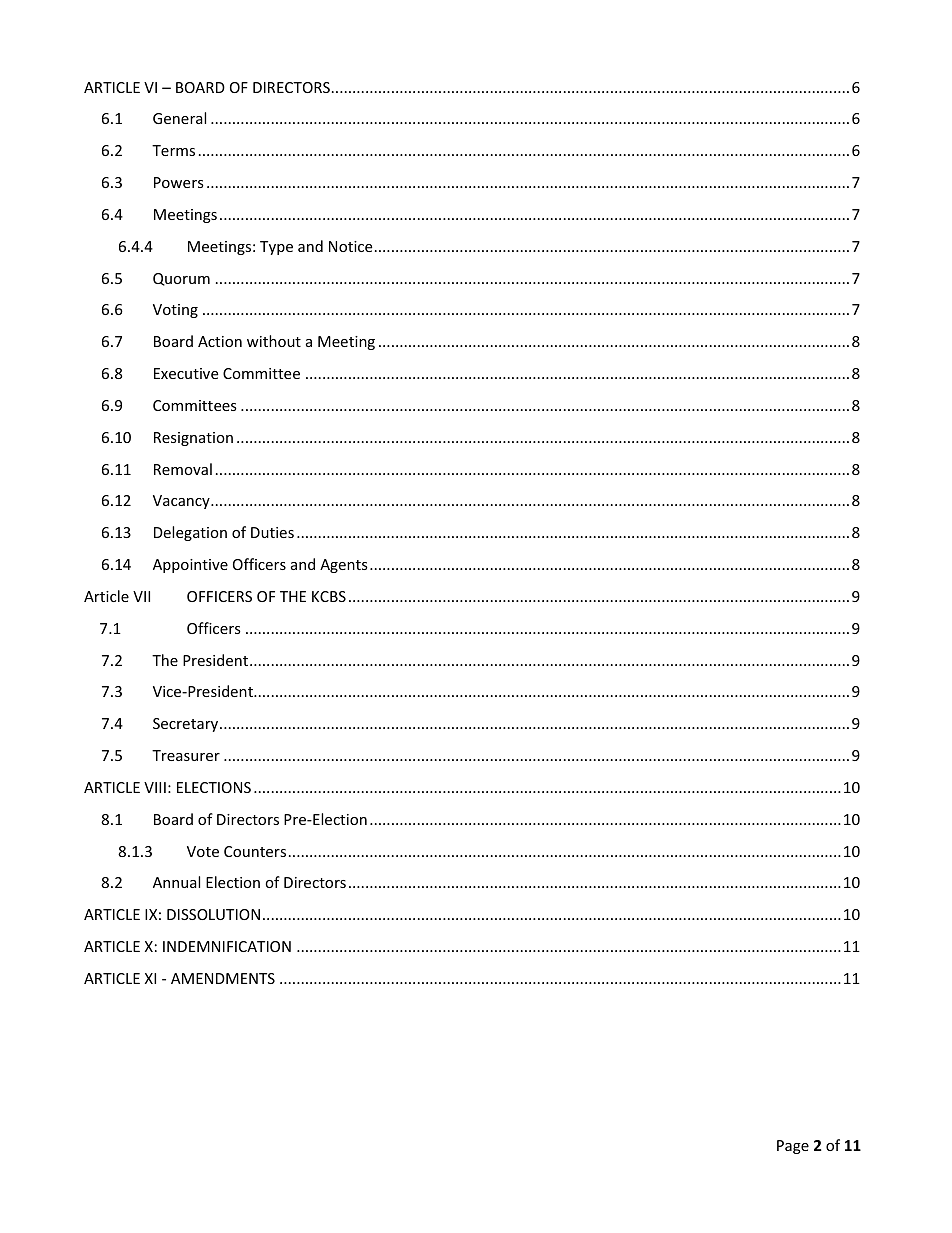  Describe the element at coordinates (186, 373) in the screenshot. I see `Executive` at that location.
